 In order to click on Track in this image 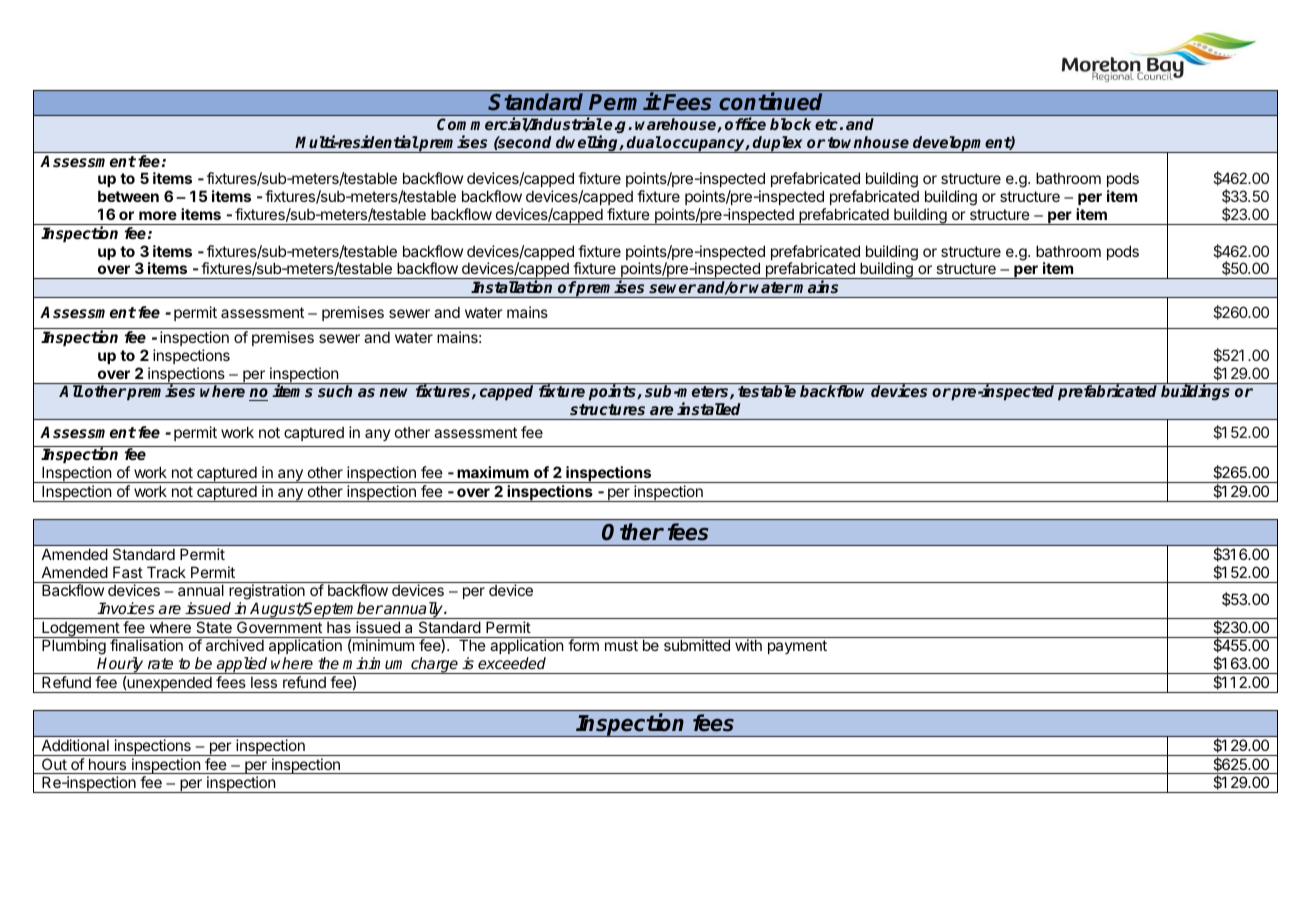, I will do `click(166, 572)`.
